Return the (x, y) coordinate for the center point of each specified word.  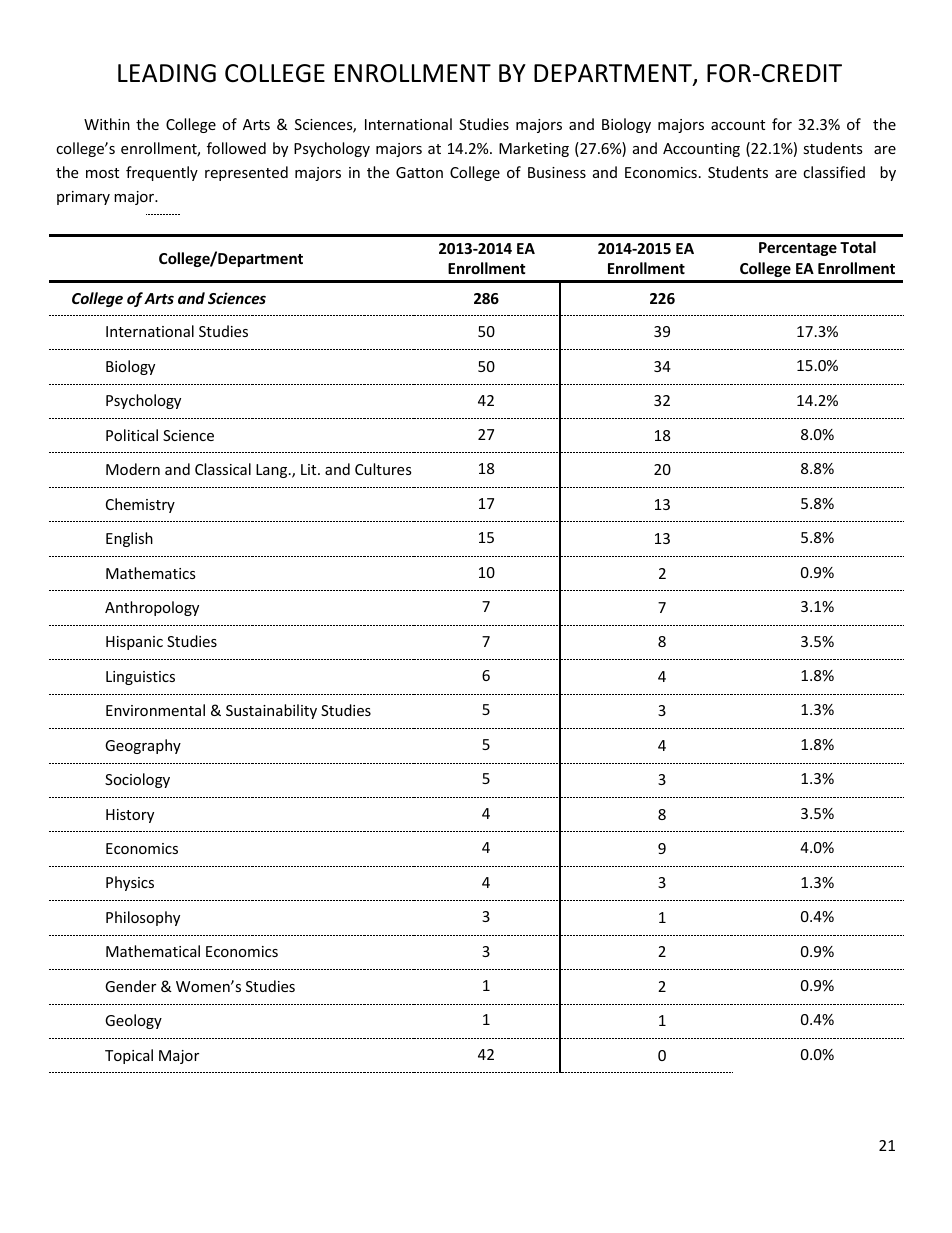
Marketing (534, 149)
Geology (133, 1021)
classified (834, 172)
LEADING (167, 73)
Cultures (383, 469)
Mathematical (153, 951)
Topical (129, 1056)
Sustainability (271, 711)
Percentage (798, 249)
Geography (143, 746)
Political (132, 435)
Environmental (155, 710)
